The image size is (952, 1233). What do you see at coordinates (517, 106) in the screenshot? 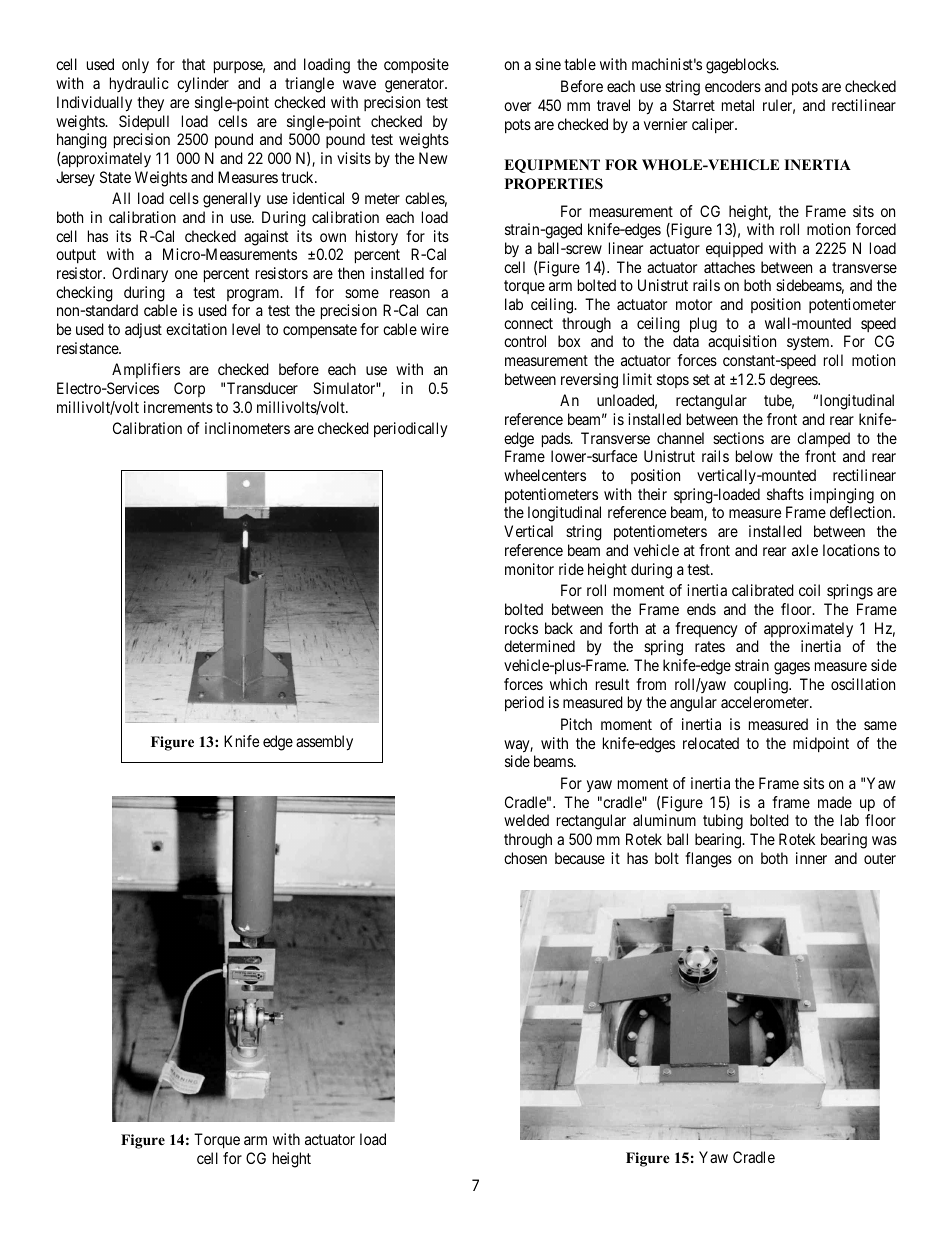
I see `over` at bounding box center [517, 106].
